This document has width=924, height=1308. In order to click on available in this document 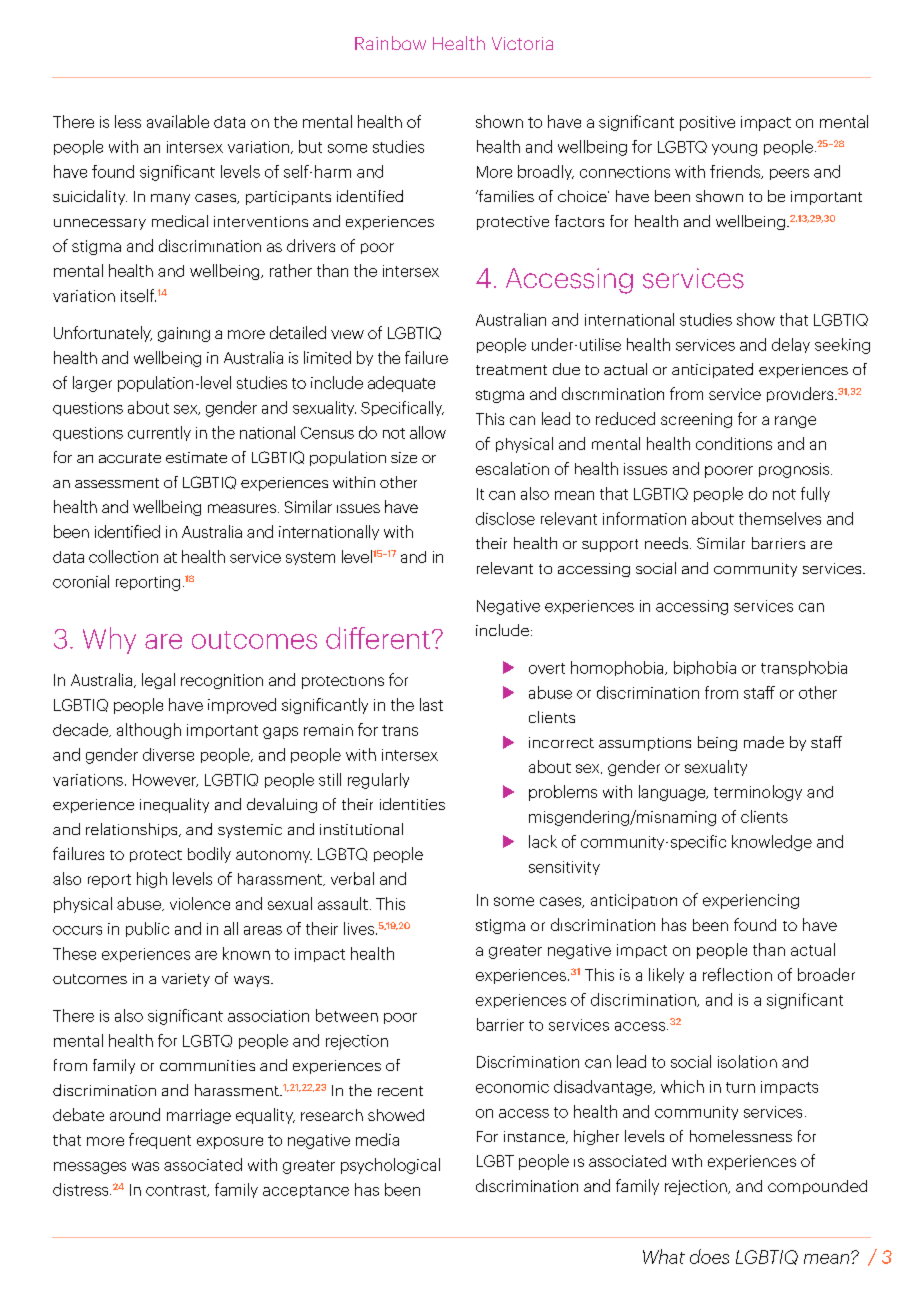, I will do `click(178, 121)`.
